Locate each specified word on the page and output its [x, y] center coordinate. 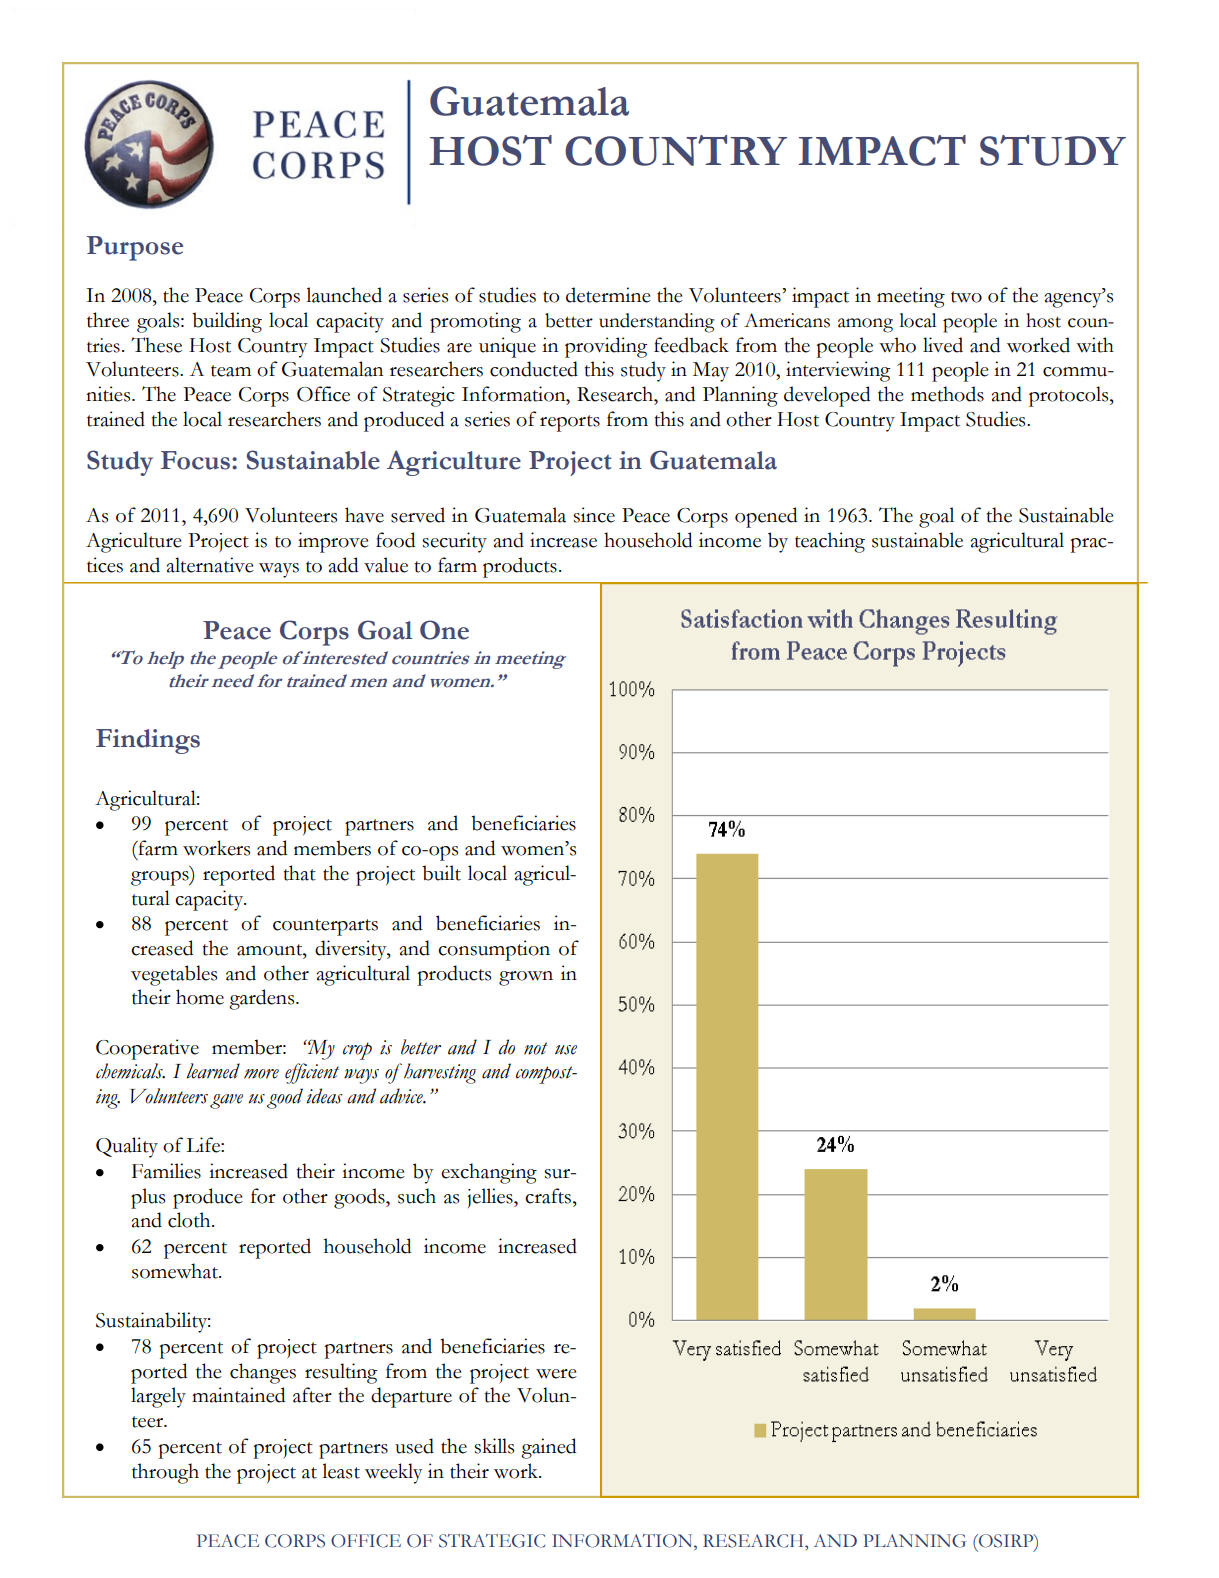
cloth [190, 1220]
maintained [238, 1395]
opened [766, 517]
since [594, 515]
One [444, 630]
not [536, 1048]
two [966, 297]
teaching [830, 542]
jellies [491, 1198]
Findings [148, 741]
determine [608, 295]
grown [526, 978]
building [227, 322]
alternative [210, 565]
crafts [549, 1196]
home [200, 997]
